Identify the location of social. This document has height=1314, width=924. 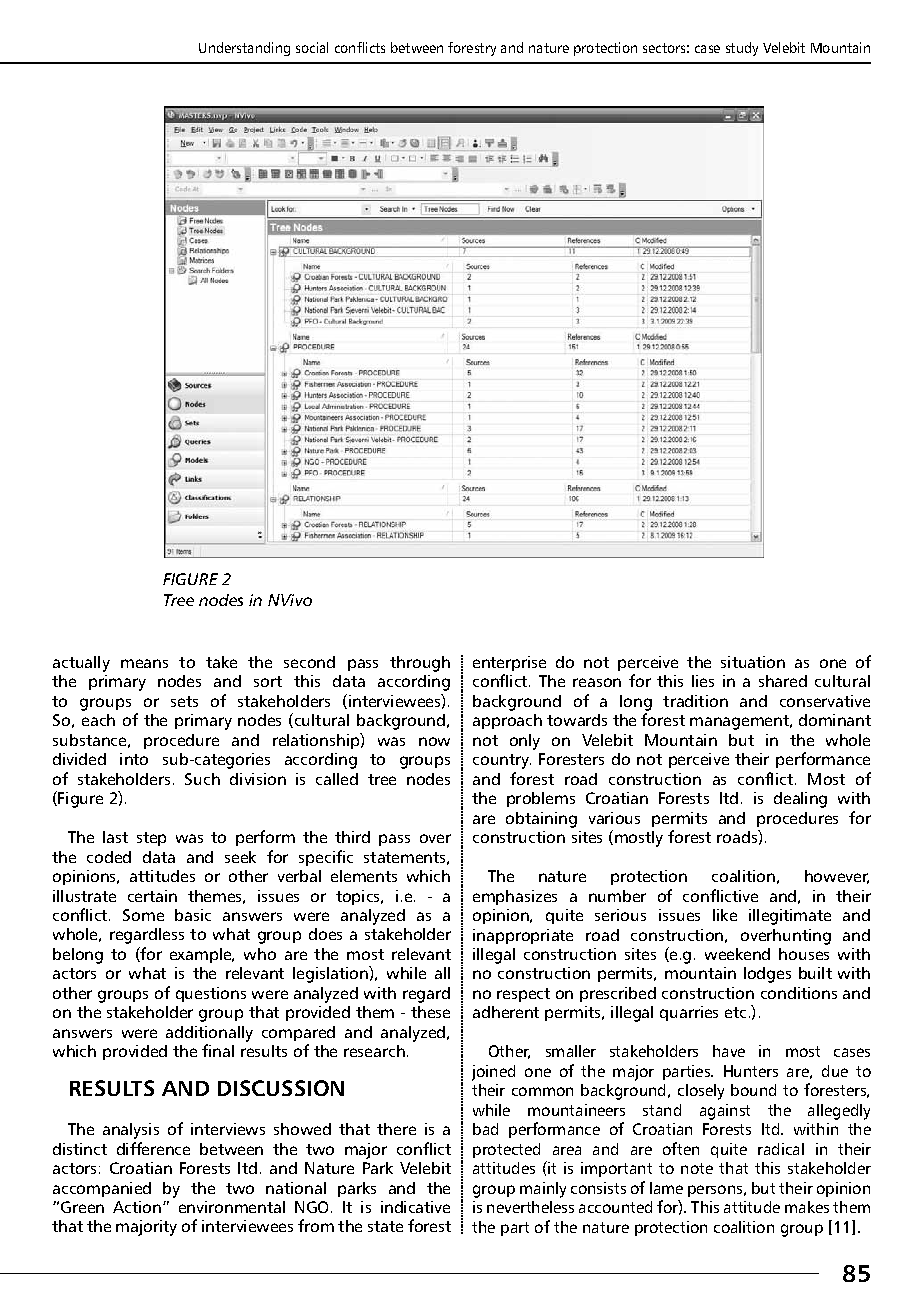
(312, 47).
